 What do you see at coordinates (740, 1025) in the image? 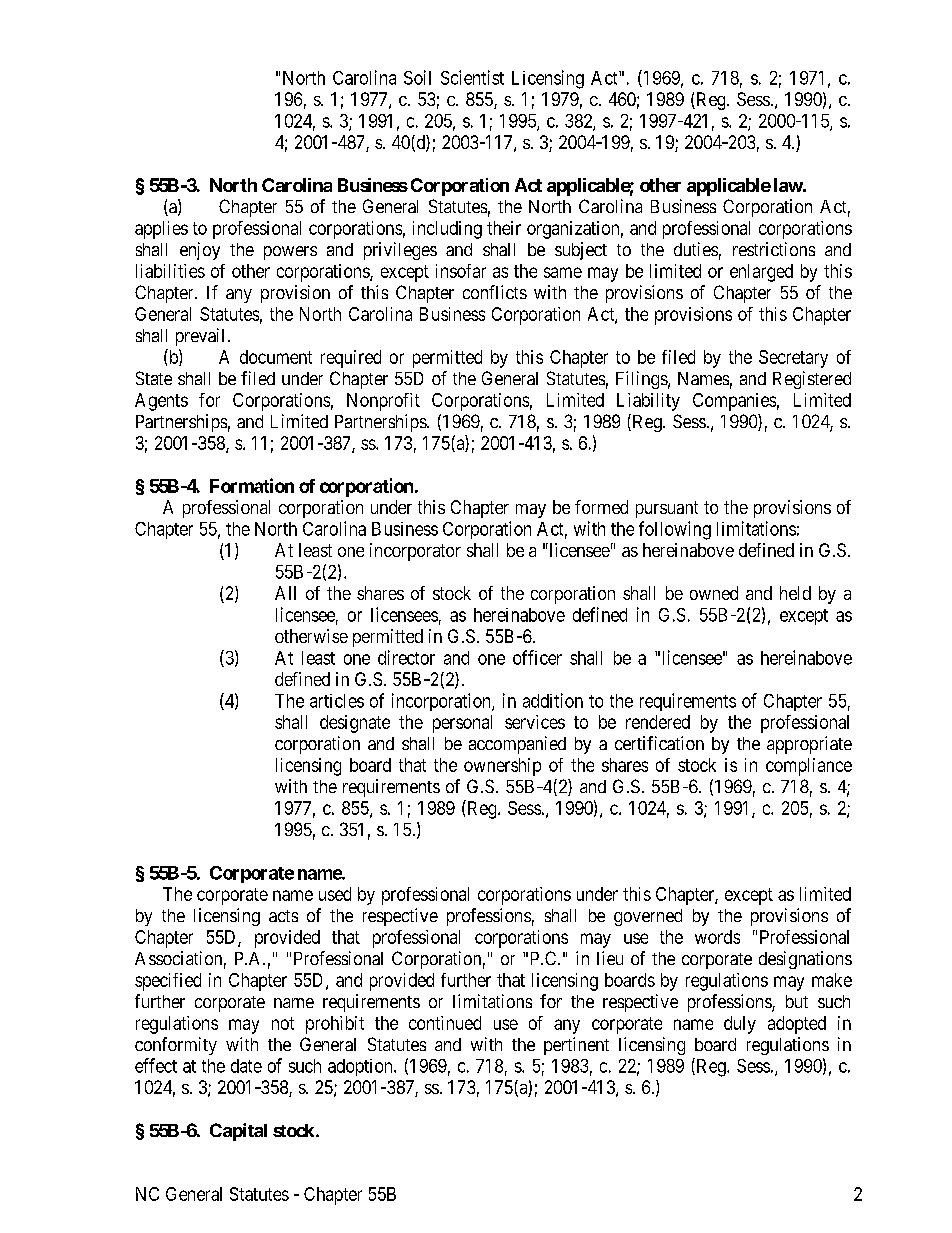
I see `duly` at bounding box center [740, 1025].
